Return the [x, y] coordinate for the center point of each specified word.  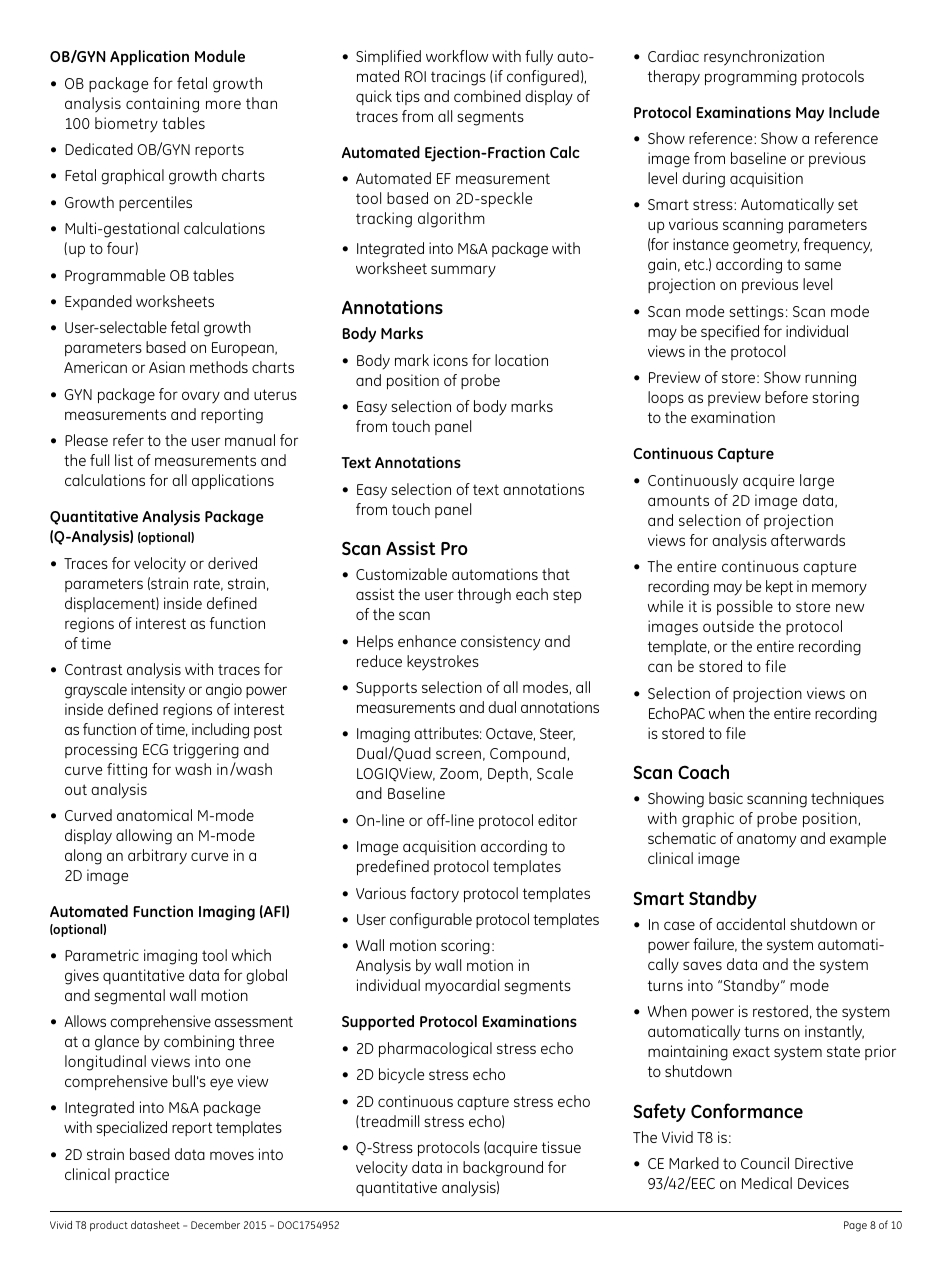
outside [728, 626]
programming [751, 78]
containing [162, 105]
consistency [500, 643]
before [786, 397]
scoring [465, 947]
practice [142, 1175]
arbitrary [157, 857]
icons [451, 360]
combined [487, 96]
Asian [167, 367]
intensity [158, 691]
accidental [750, 924]
